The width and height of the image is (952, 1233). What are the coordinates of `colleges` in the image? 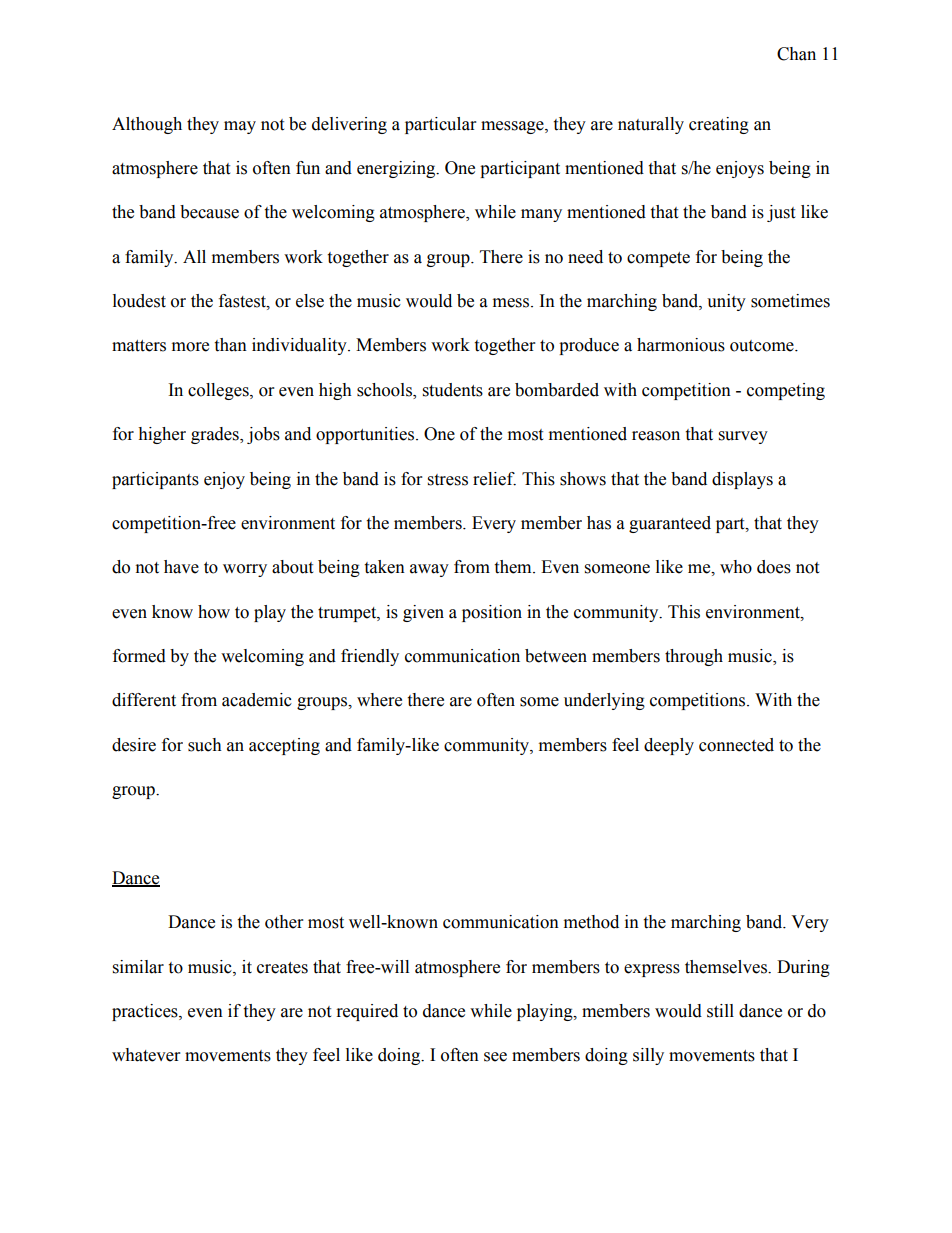 It's located at (219, 391).
